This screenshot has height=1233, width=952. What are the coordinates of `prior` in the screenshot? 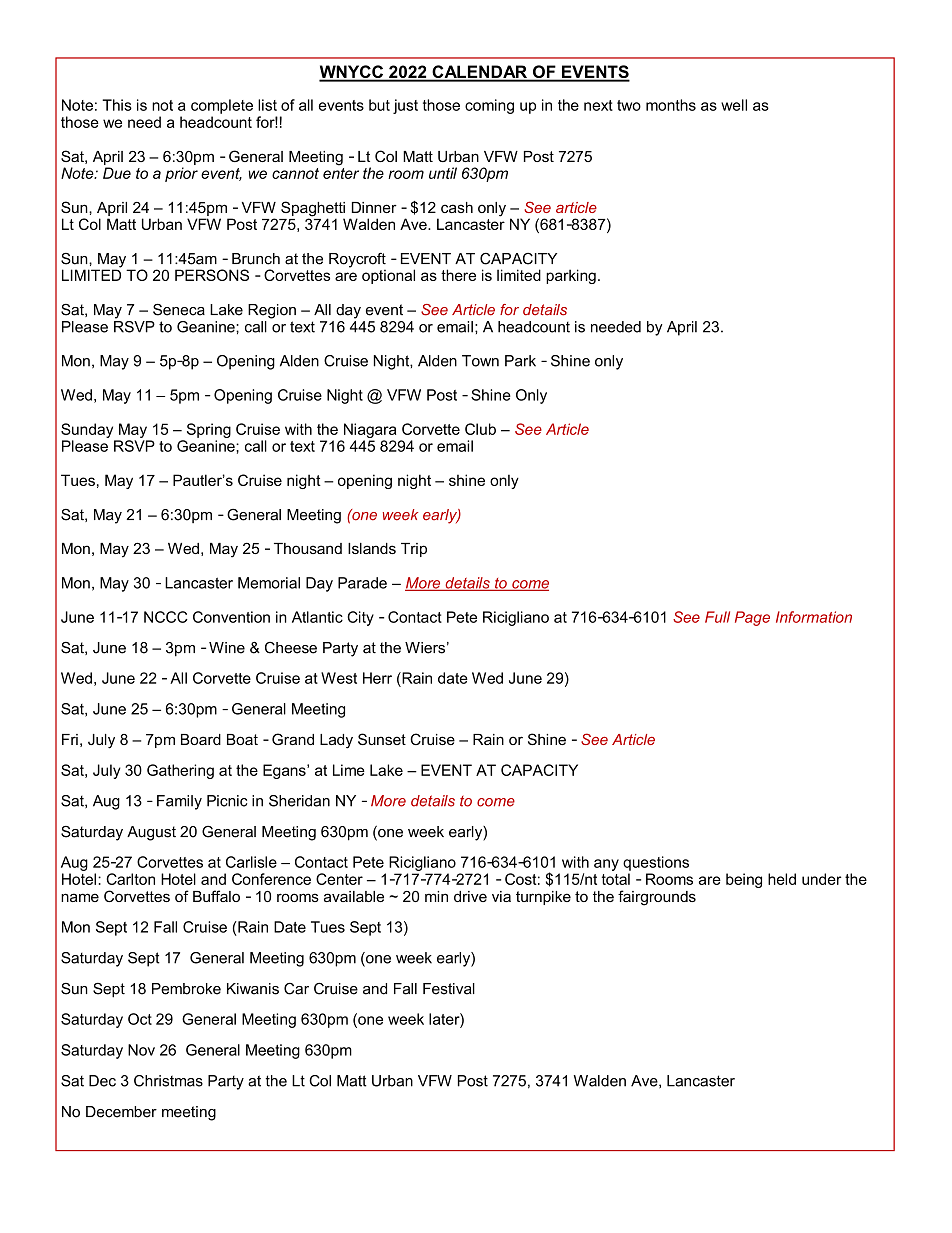 It's located at (181, 174).
